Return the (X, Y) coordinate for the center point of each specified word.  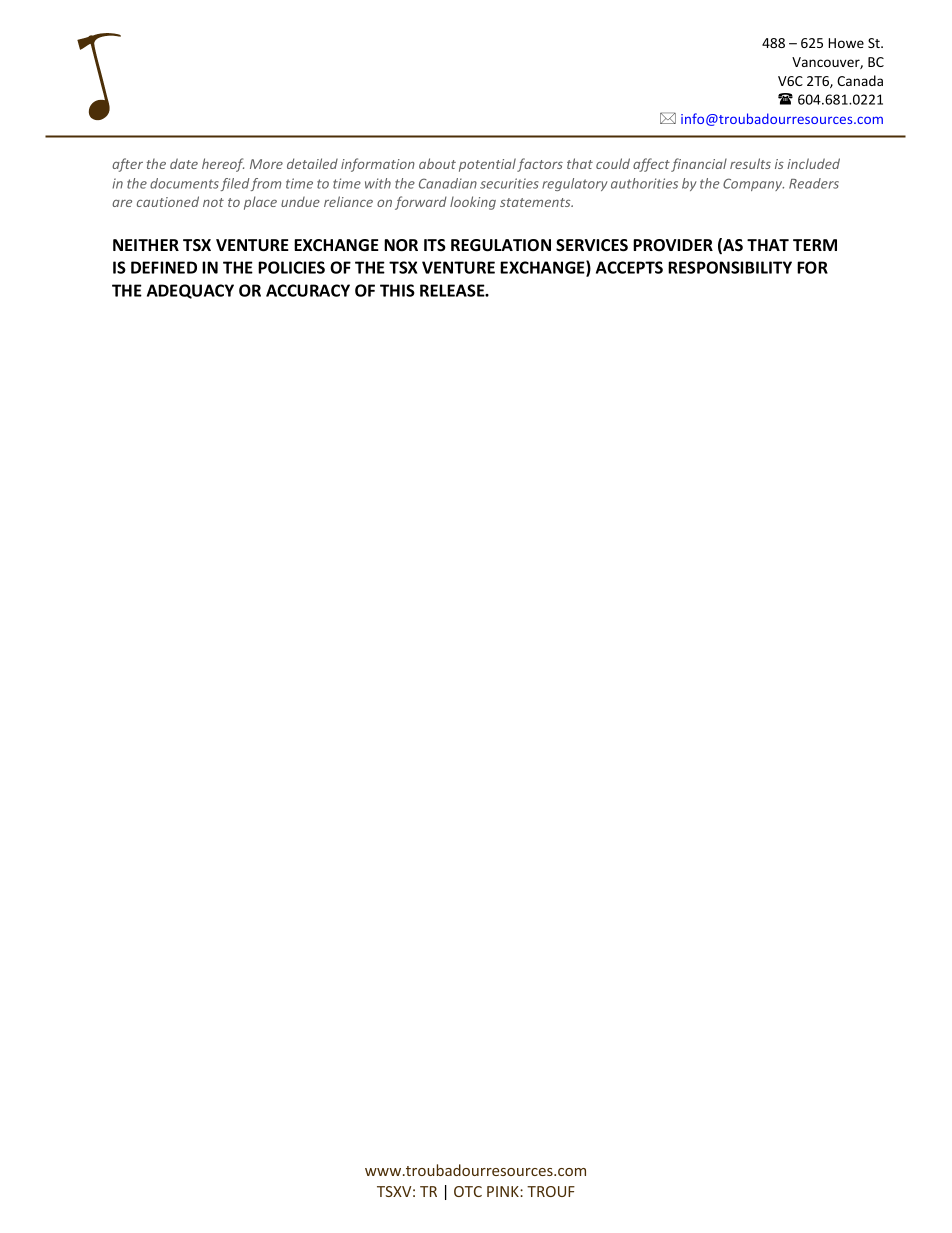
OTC (468, 1191)
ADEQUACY (190, 291)
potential (487, 165)
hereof (223, 165)
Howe (846, 43)
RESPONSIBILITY (730, 267)
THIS (397, 290)
